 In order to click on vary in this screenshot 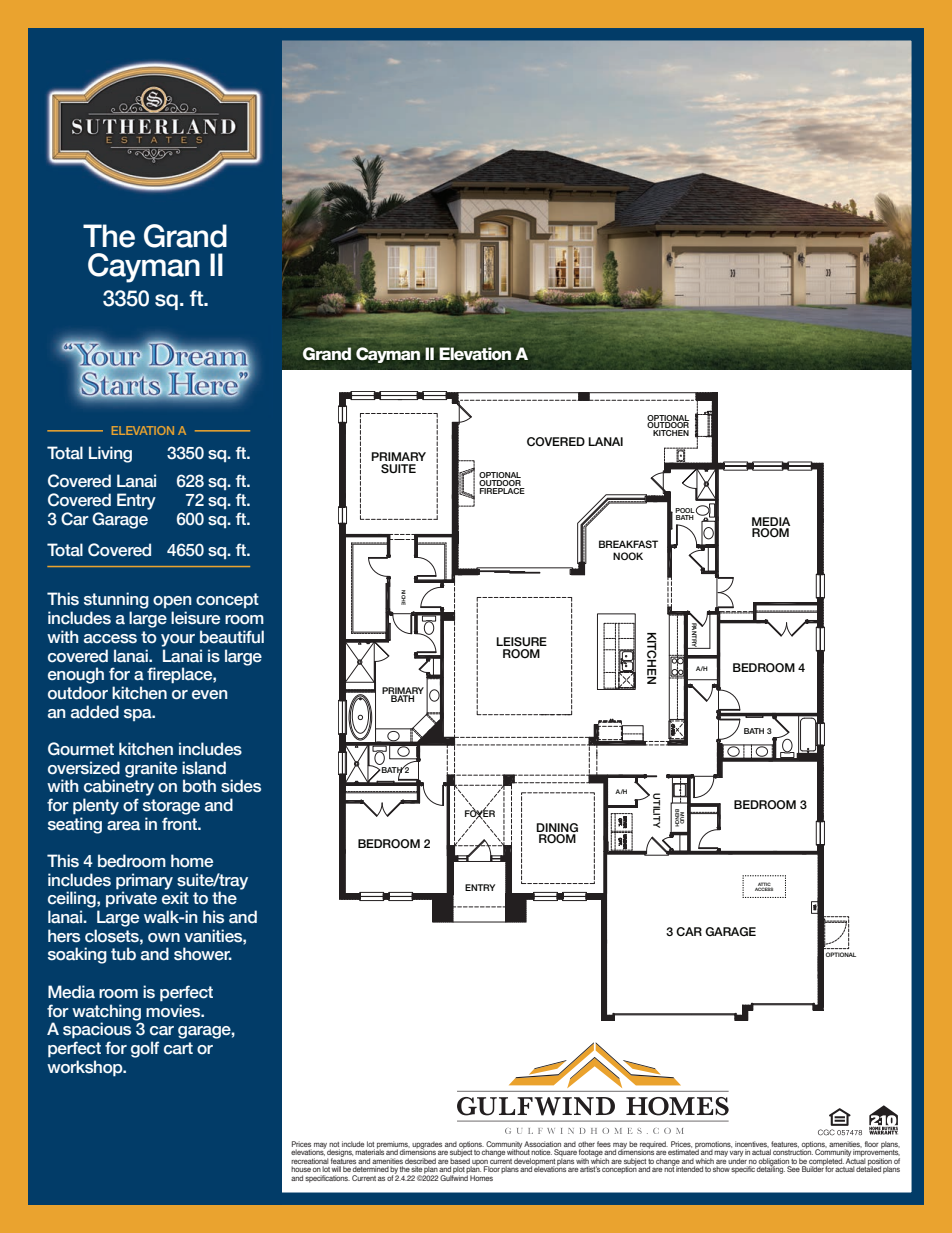, I will do `click(736, 1155)`.
